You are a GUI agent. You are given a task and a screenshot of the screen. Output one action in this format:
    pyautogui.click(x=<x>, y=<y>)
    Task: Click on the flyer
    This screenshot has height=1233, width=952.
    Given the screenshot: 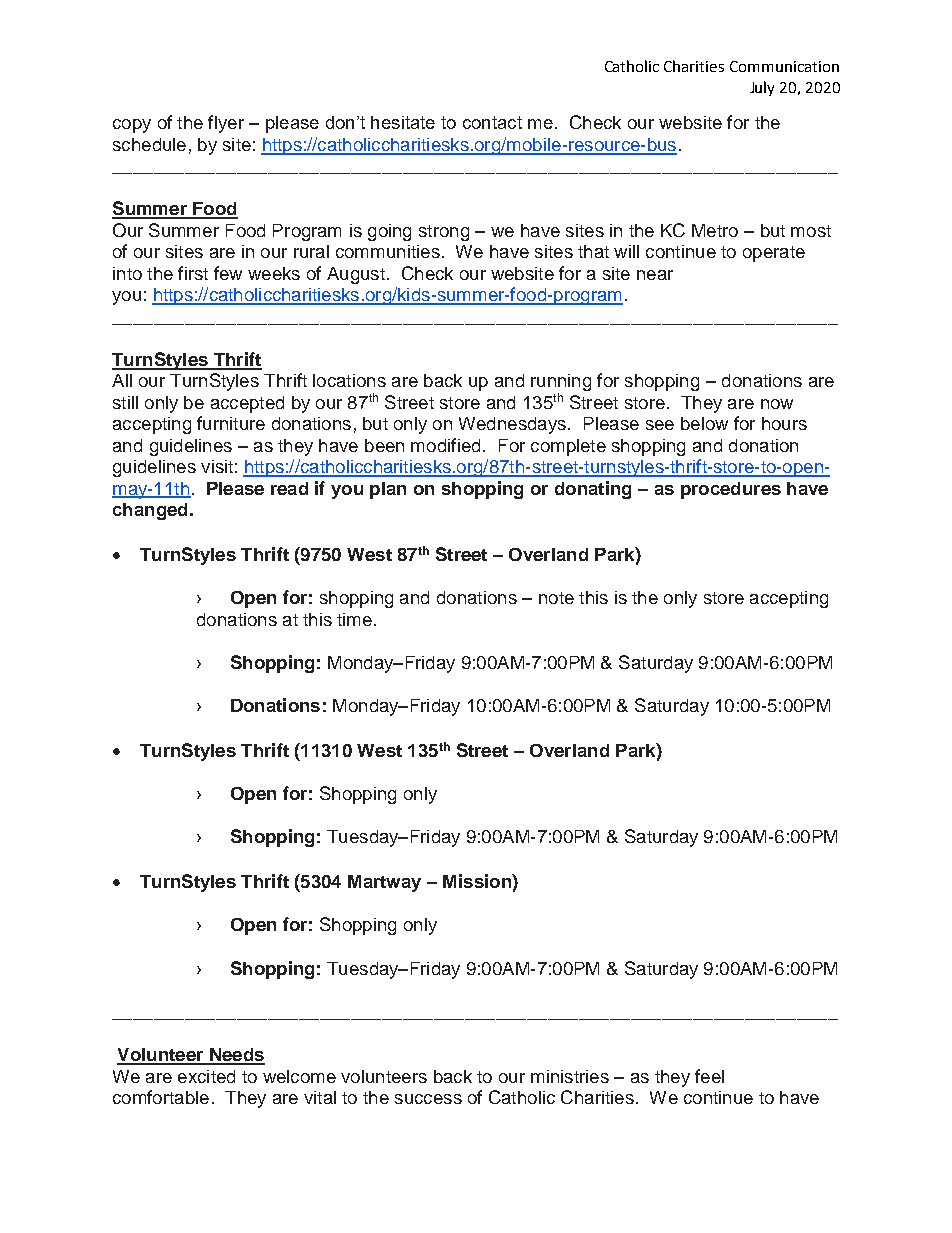 What is the action you would take?
    pyautogui.click(x=226, y=124)
